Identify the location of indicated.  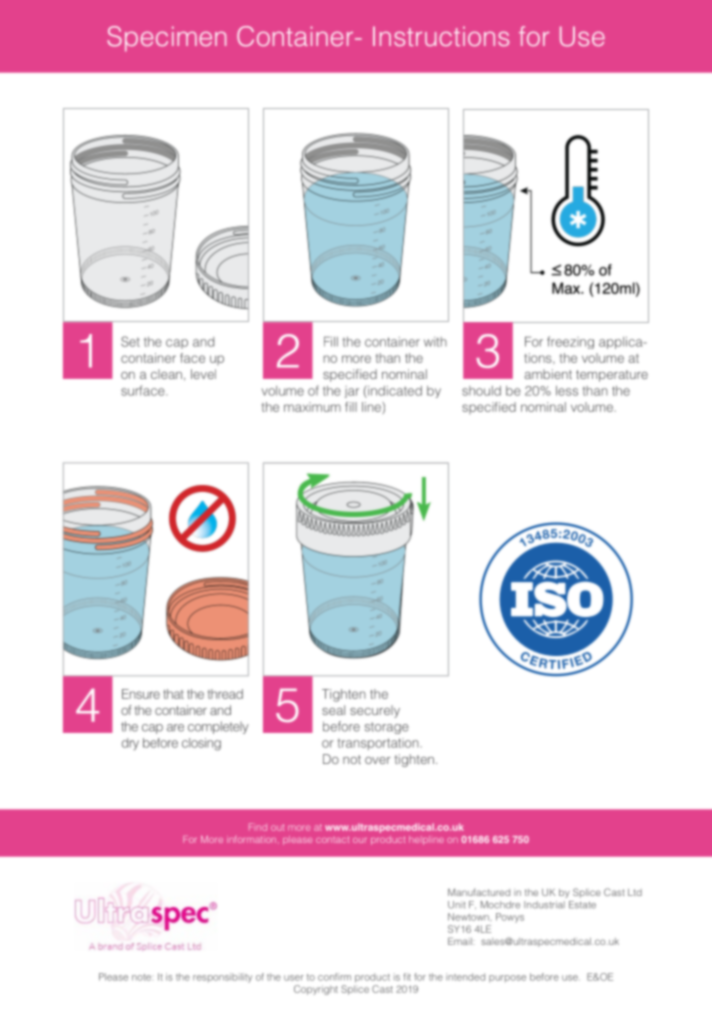
(394, 391).
